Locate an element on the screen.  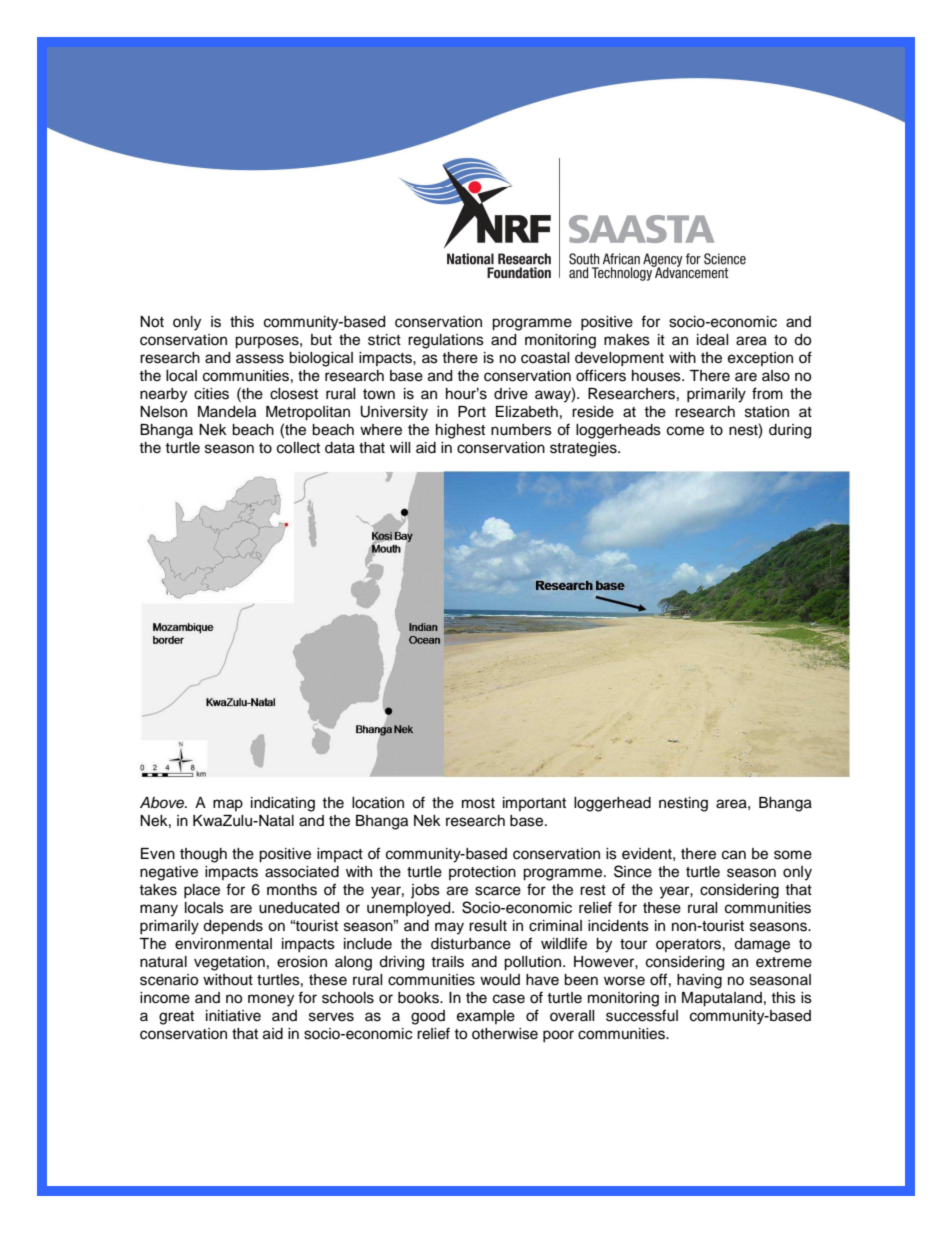
ideal is located at coordinates (712, 340).
